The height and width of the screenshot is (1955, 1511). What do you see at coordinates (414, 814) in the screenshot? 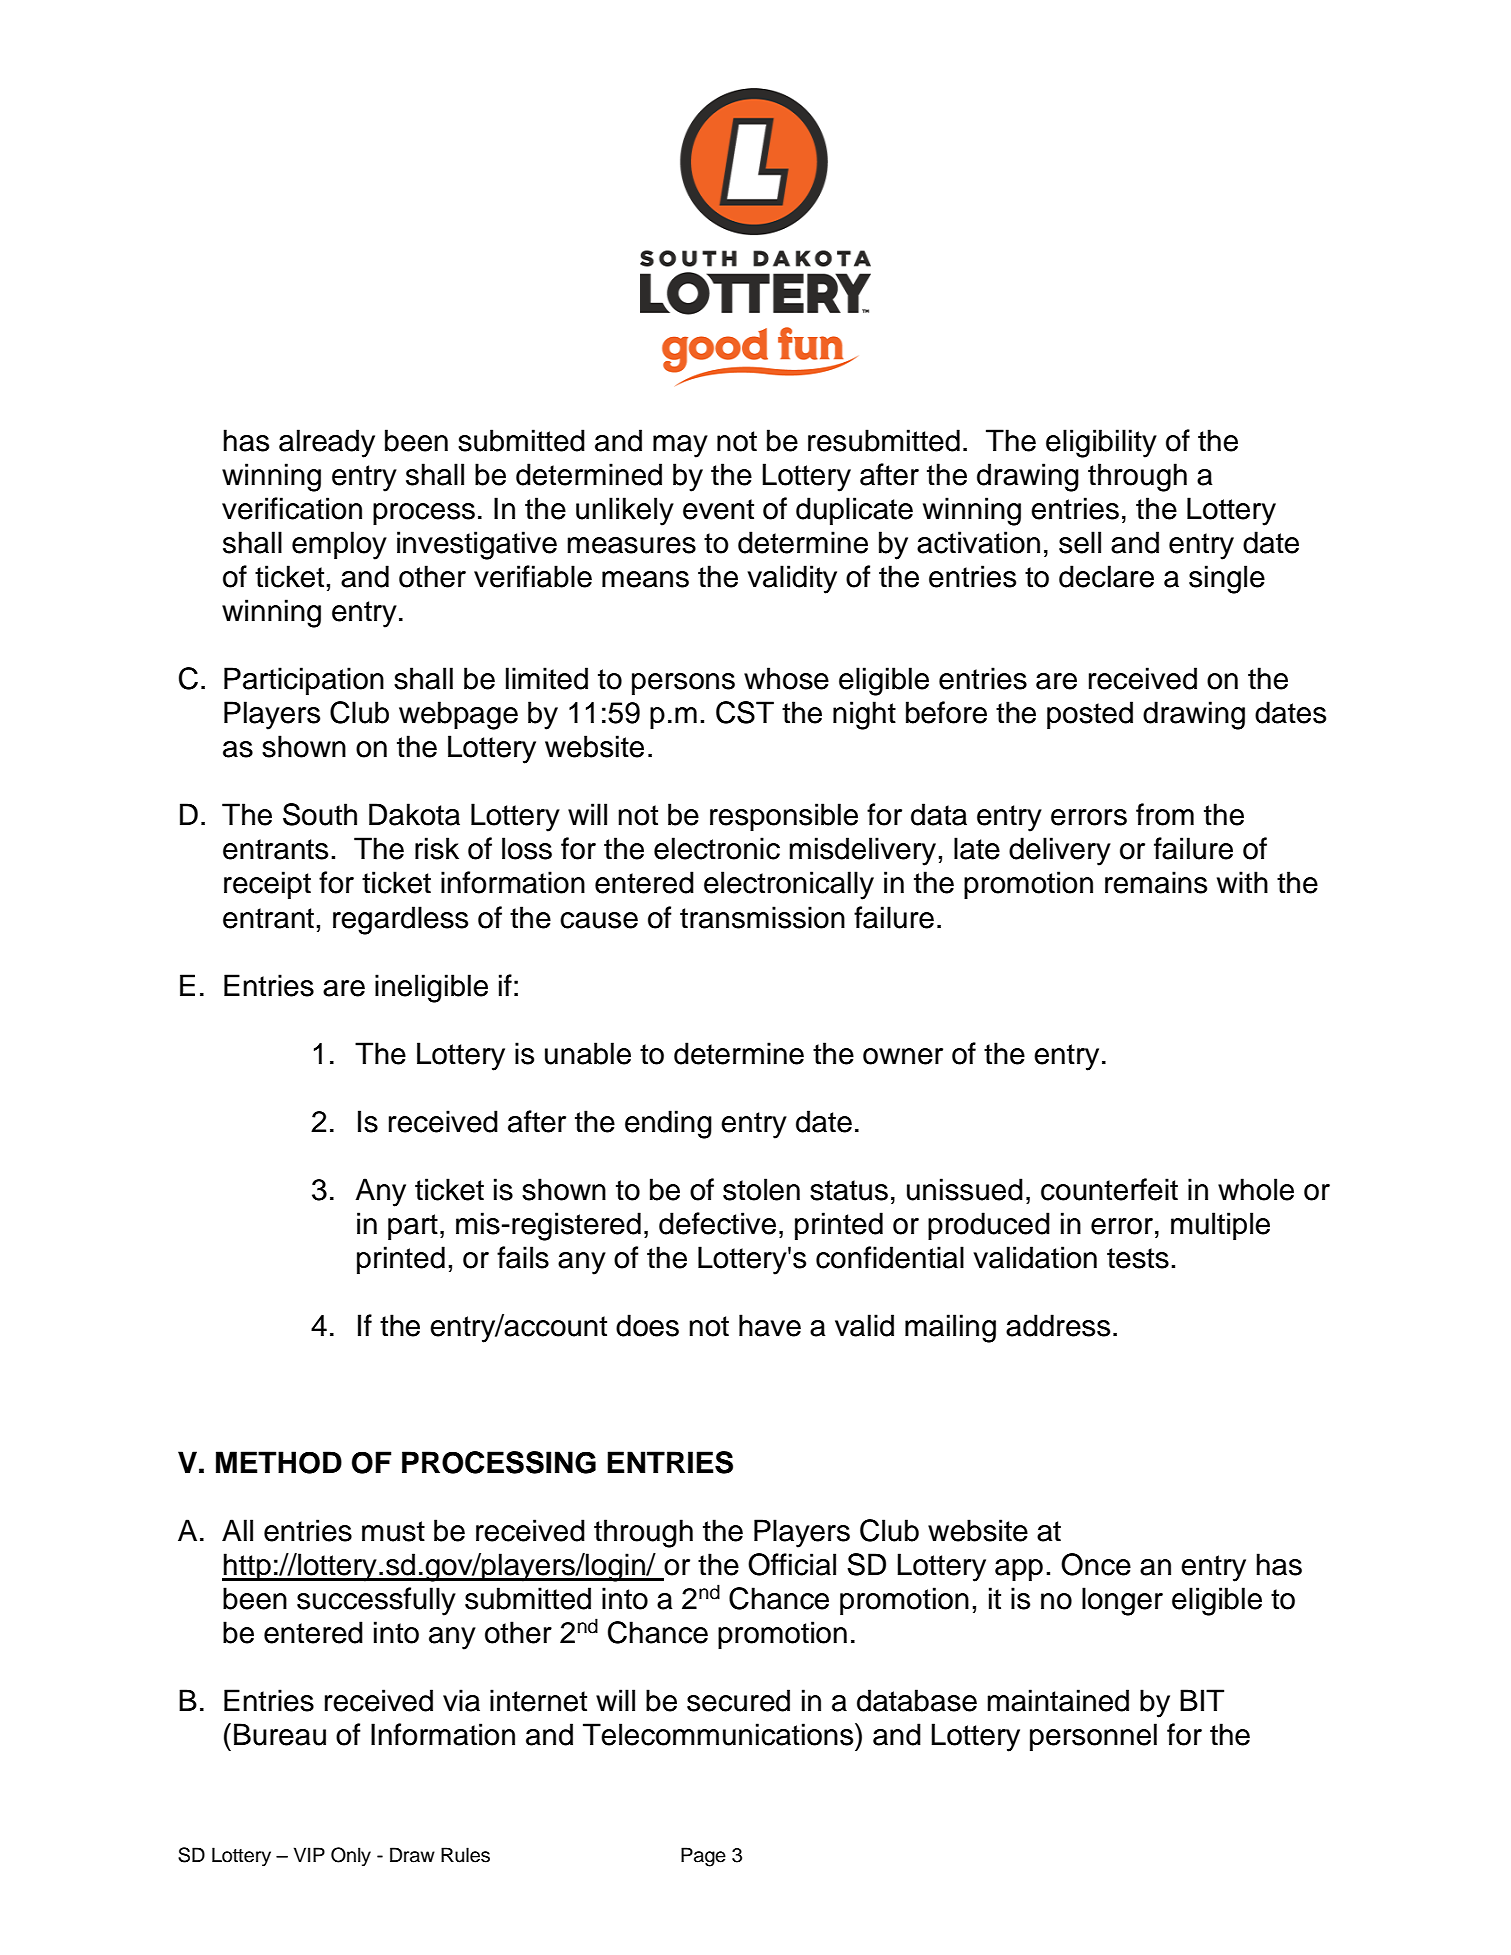
I see `Dakota` at bounding box center [414, 814].
